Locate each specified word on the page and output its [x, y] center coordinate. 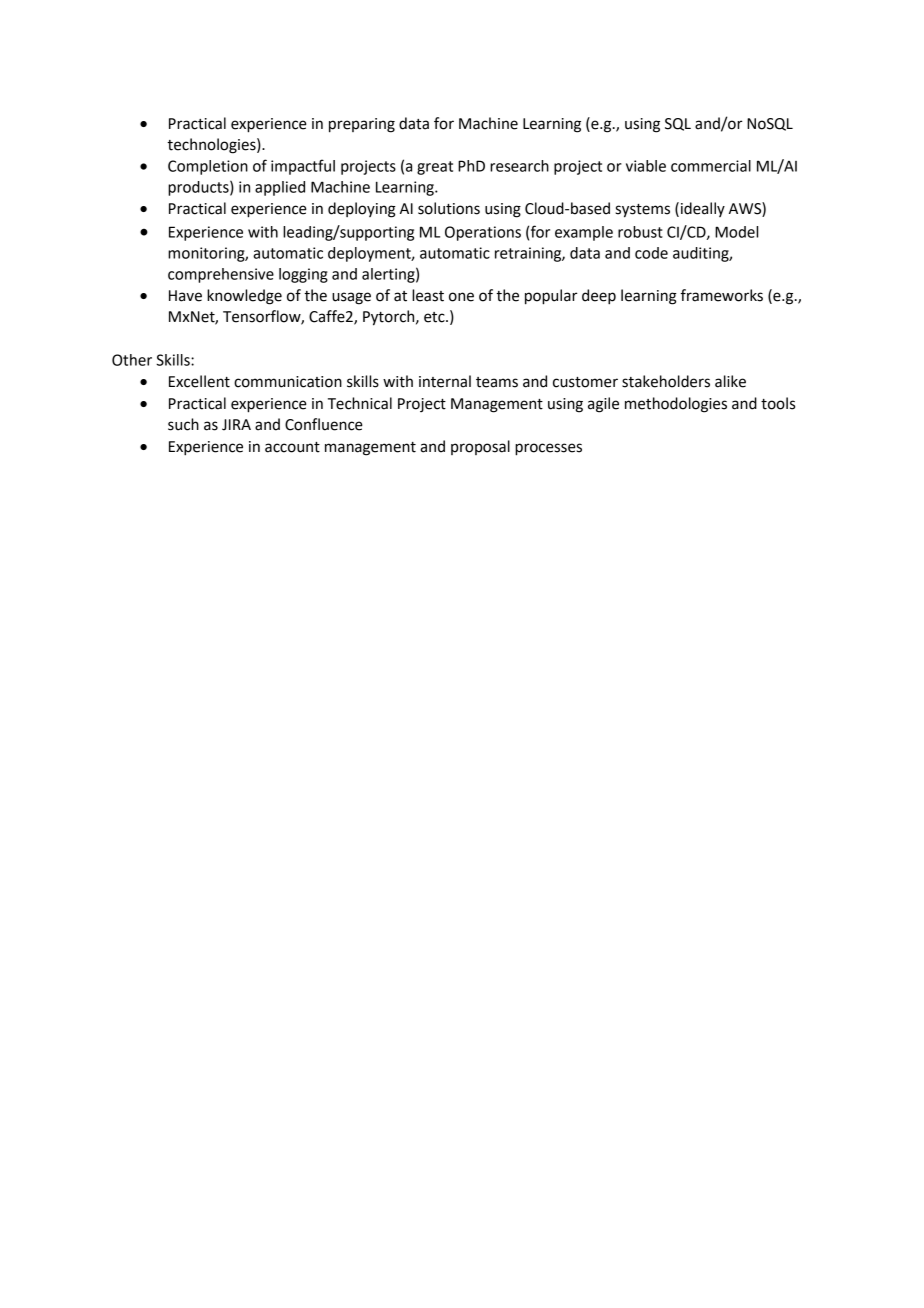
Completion [208, 167]
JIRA [236, 425]
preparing [362, 125]
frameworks [722, 295]
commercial [711, 166]
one [461, 297]
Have [185, 296]
